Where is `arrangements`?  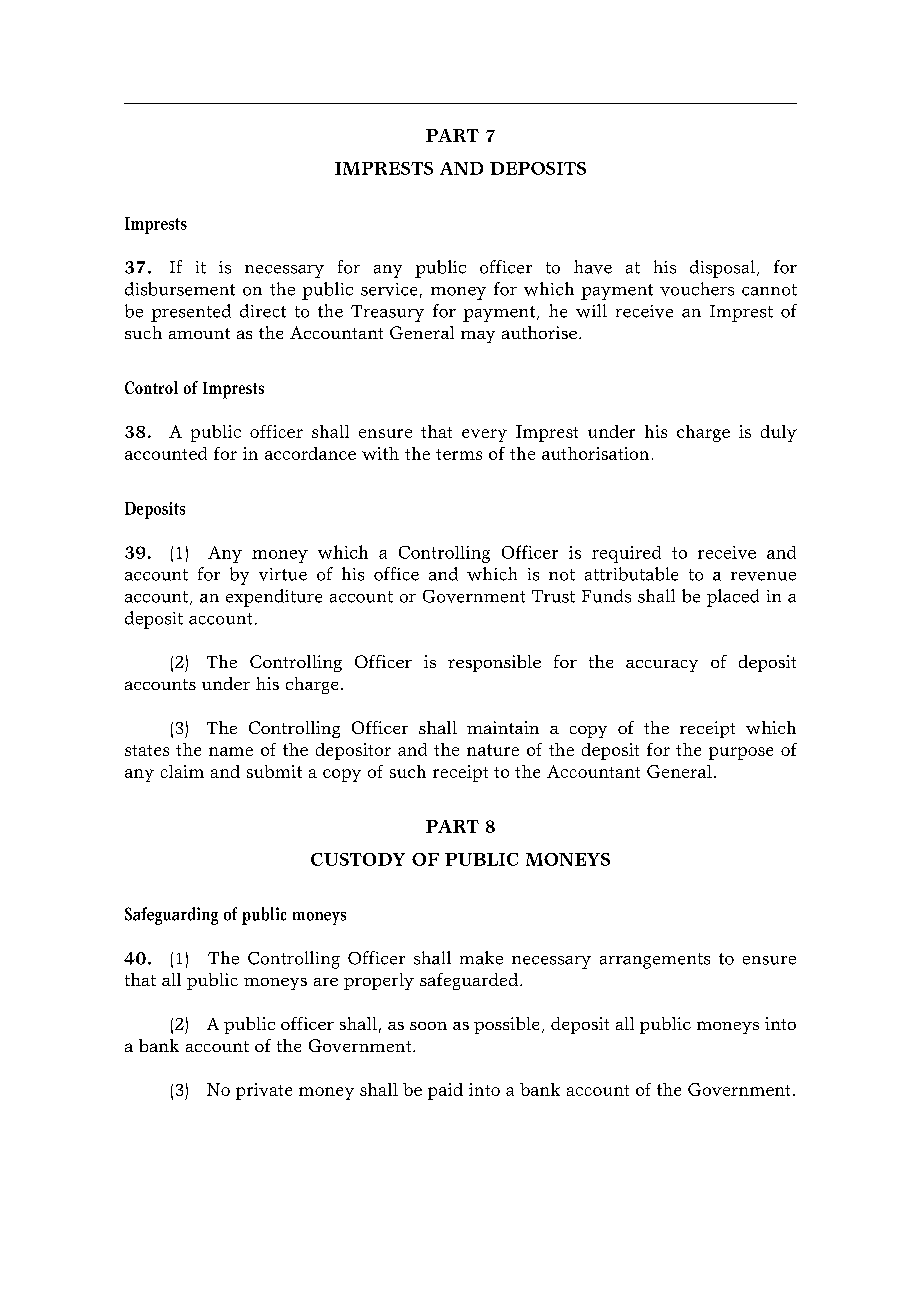
arrangements is located at coordinates (655, 961).
